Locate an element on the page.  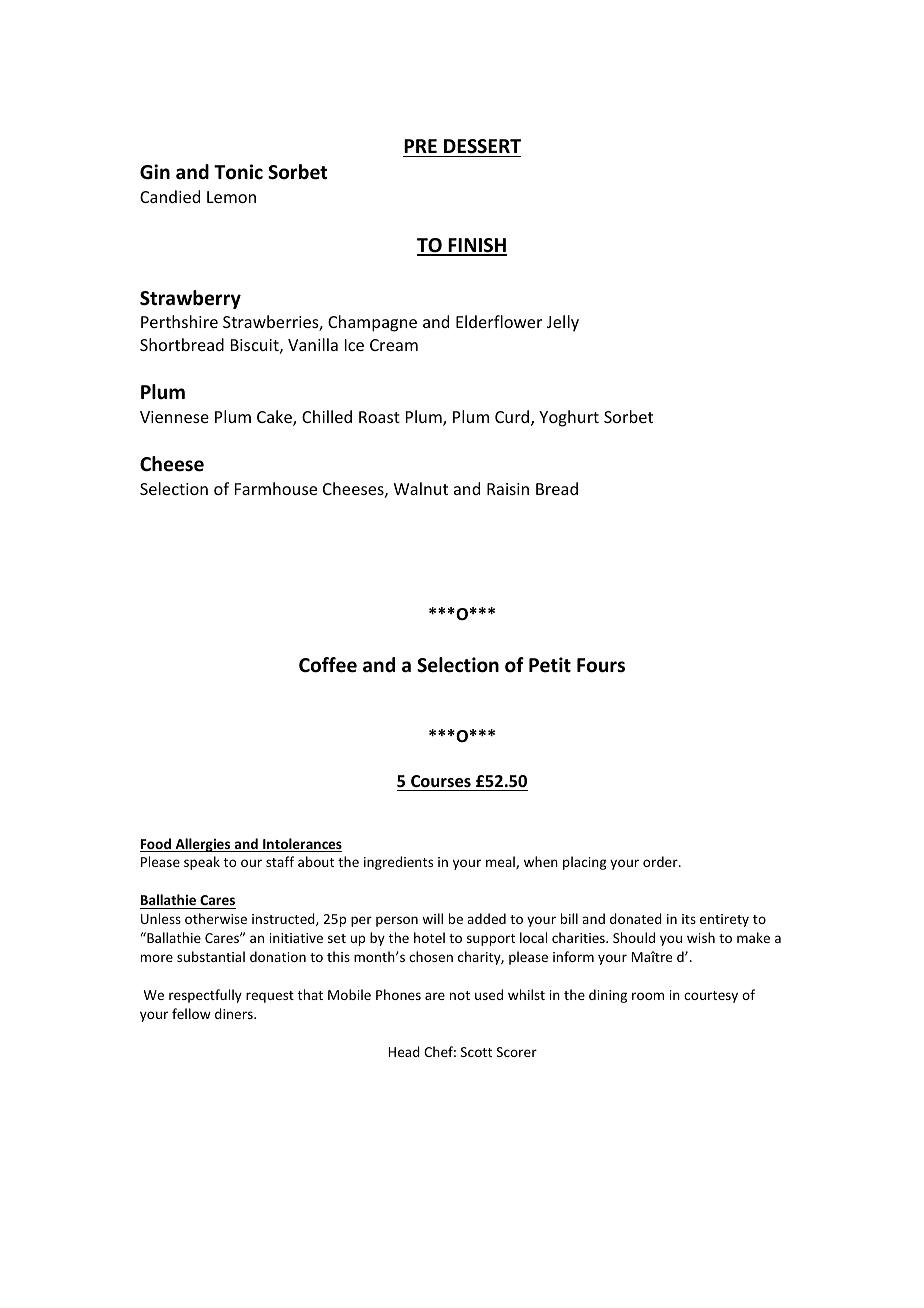
PRE is located at coordinates (420, 146).
